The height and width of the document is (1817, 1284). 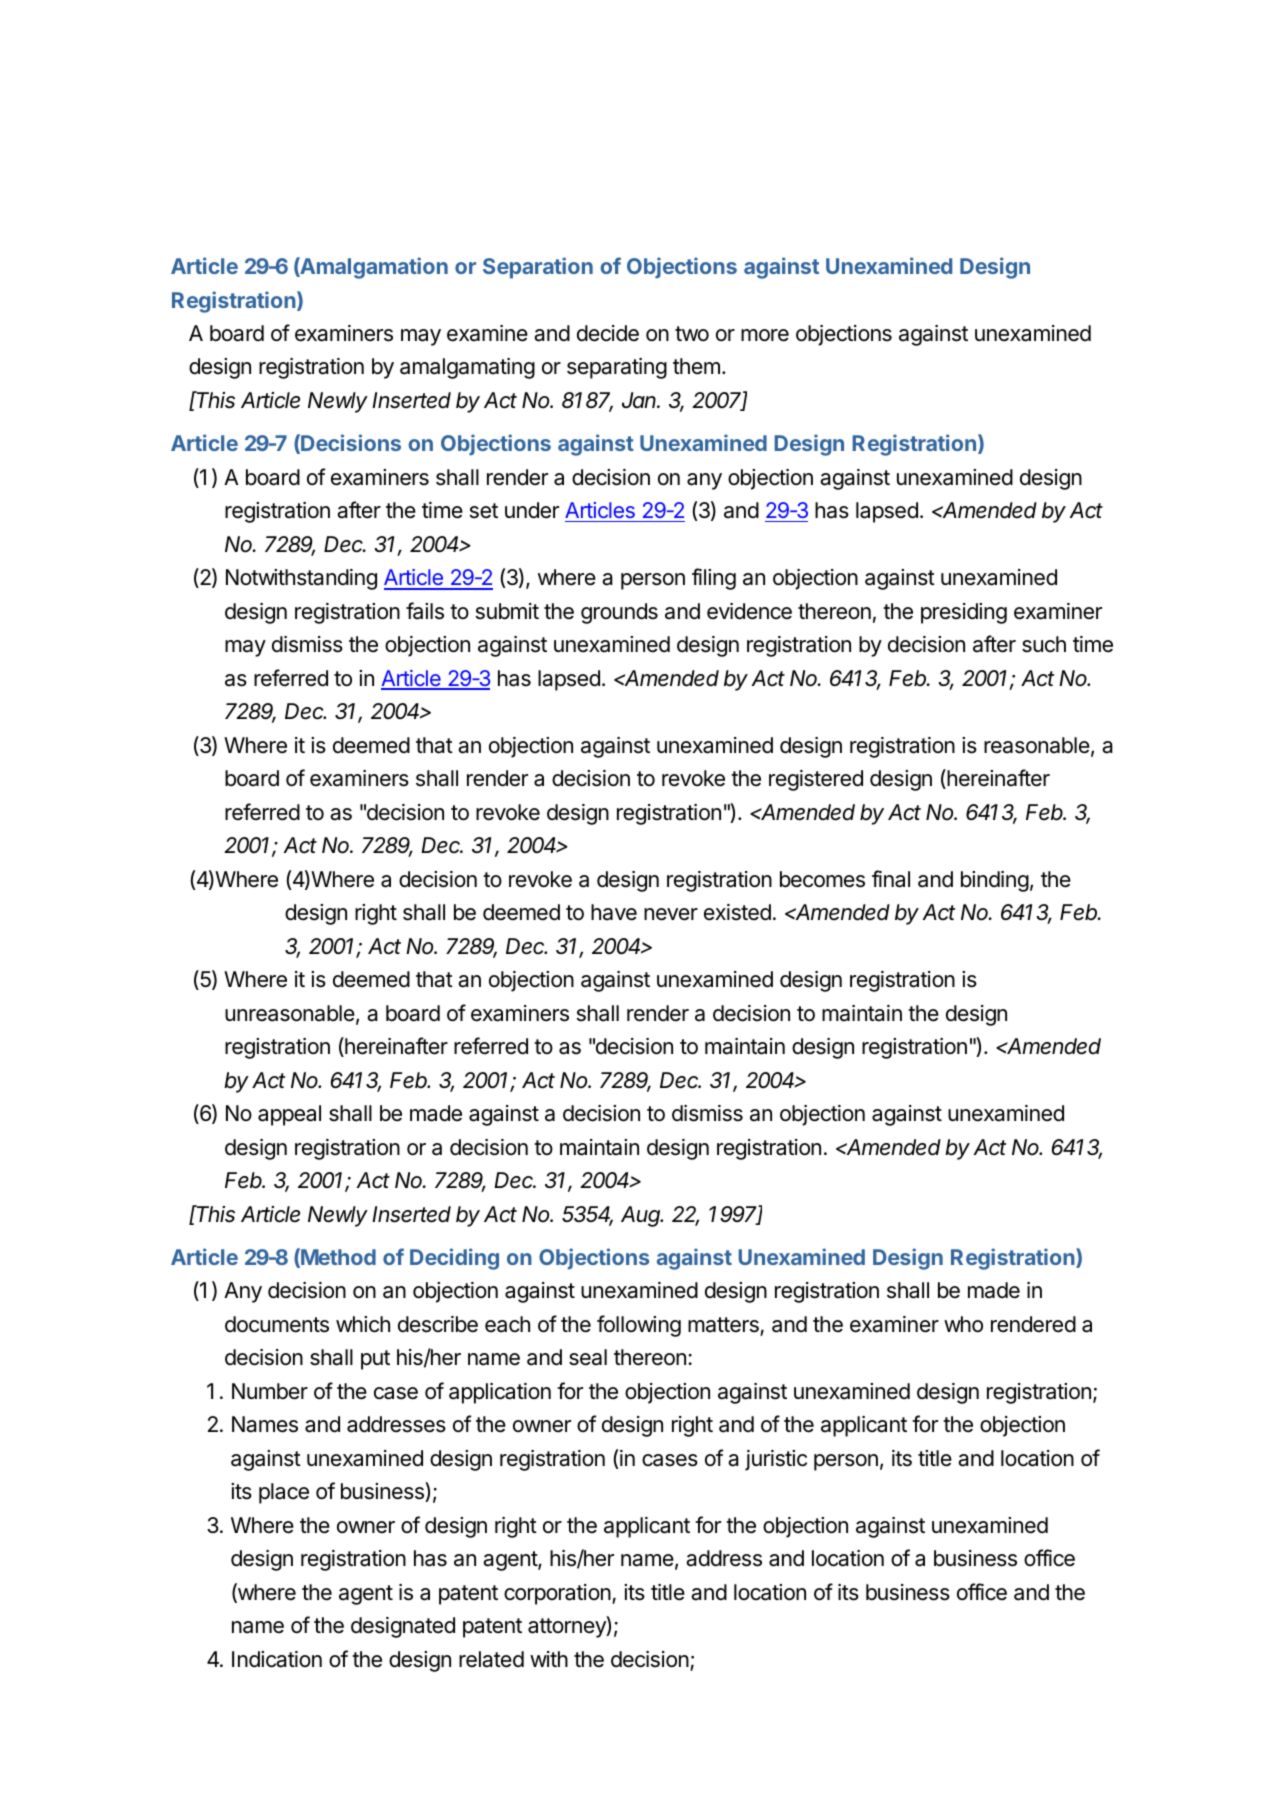 What do you see at coordinates (642, 1216) in the document?
I see `Aug` at bounding box center [642, 1216].
